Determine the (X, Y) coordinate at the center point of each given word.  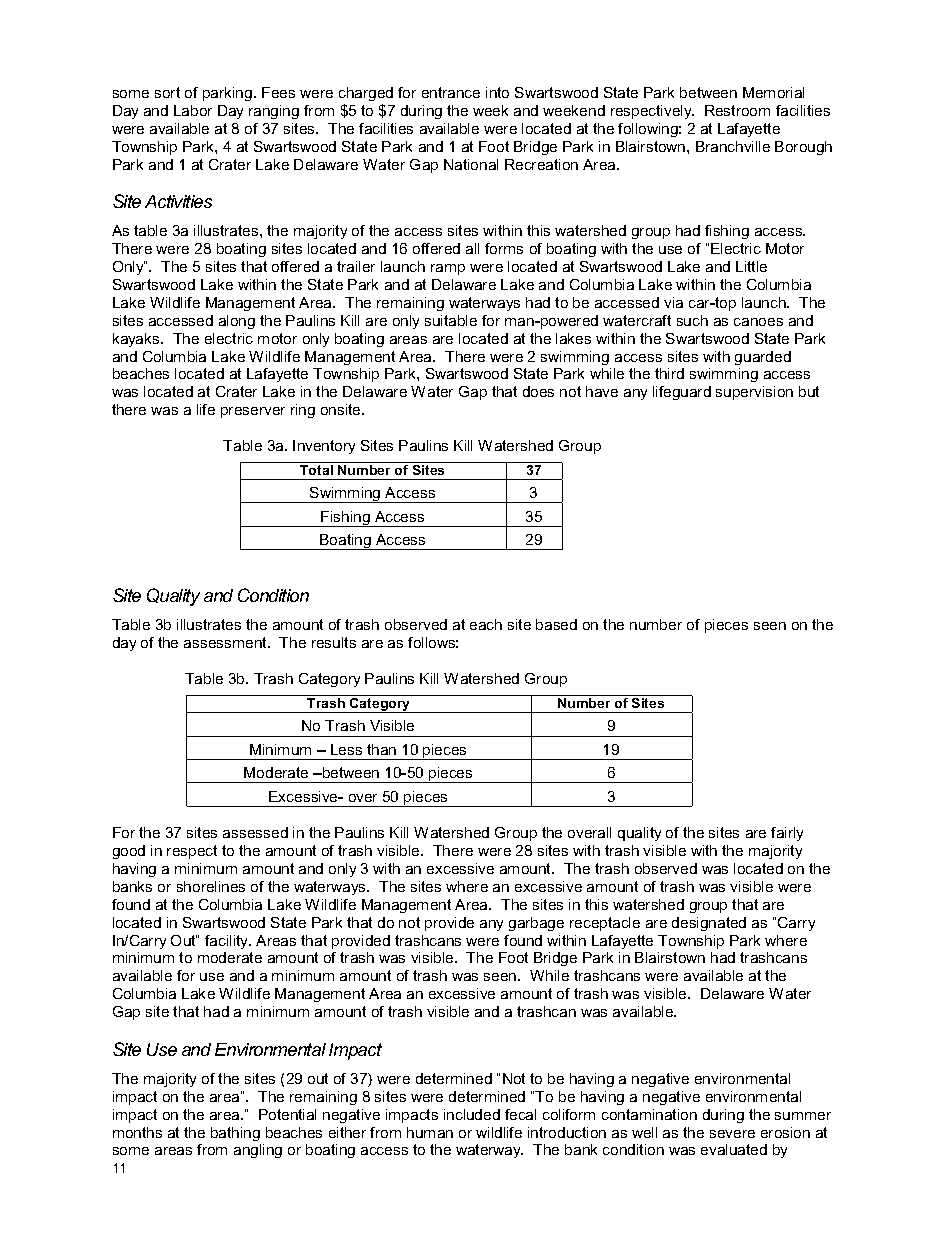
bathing (235, 1134)
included (472, 1114)
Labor (193, 110)
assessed (255, 832)
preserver (253, 412)
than (381, 749)
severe (732, 1134)
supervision (754, 393)
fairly (787, 834)
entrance (451, 92)
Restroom (737, 110)
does (538, 391)
